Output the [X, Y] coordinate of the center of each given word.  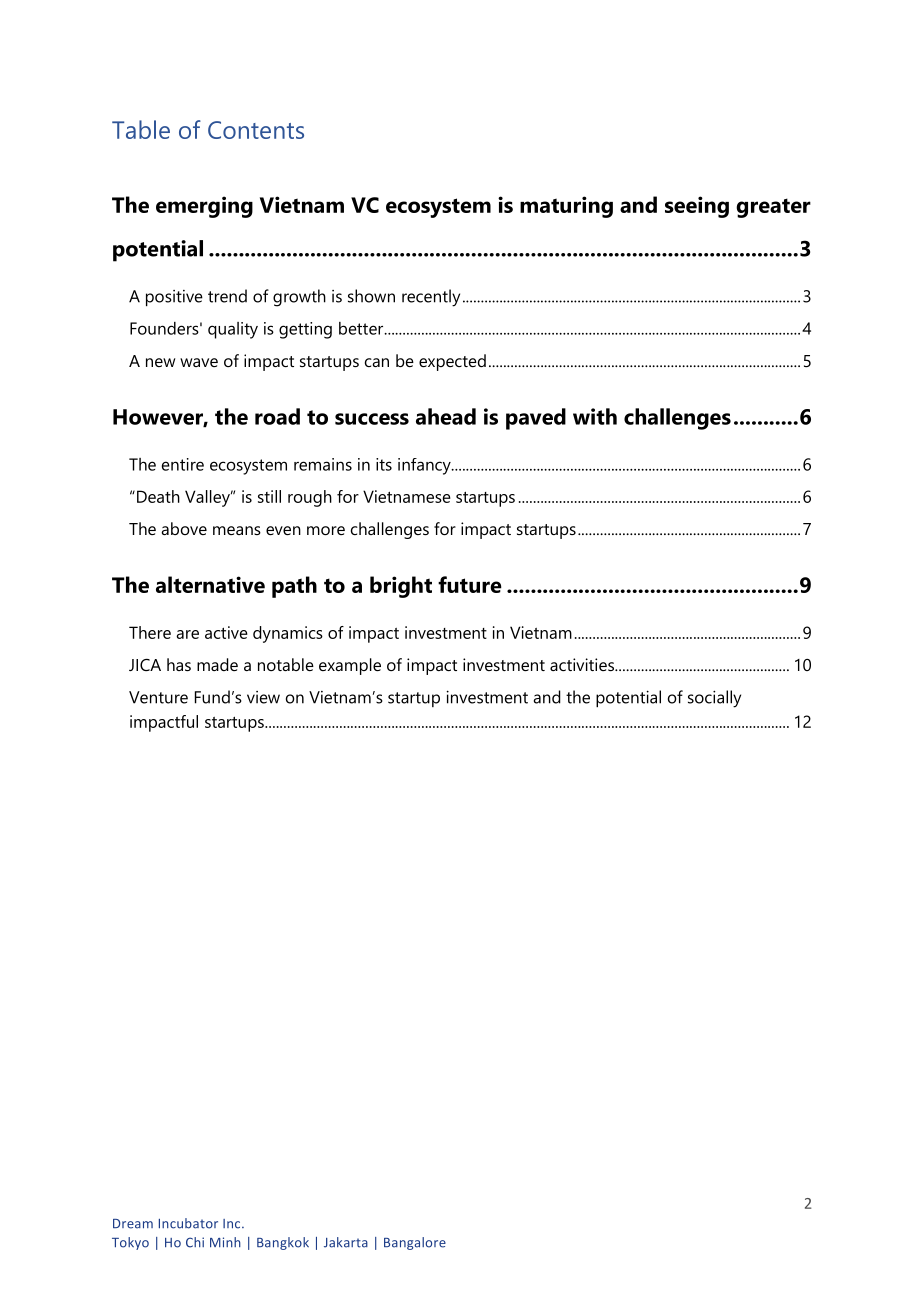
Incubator [188, 1223]
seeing [697, 207]
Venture [158, 697]
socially [714, 699]
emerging [204, 207]
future [470, 584]
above [184, 528]
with [595, 416]
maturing [566, 207]
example [350, 666]
